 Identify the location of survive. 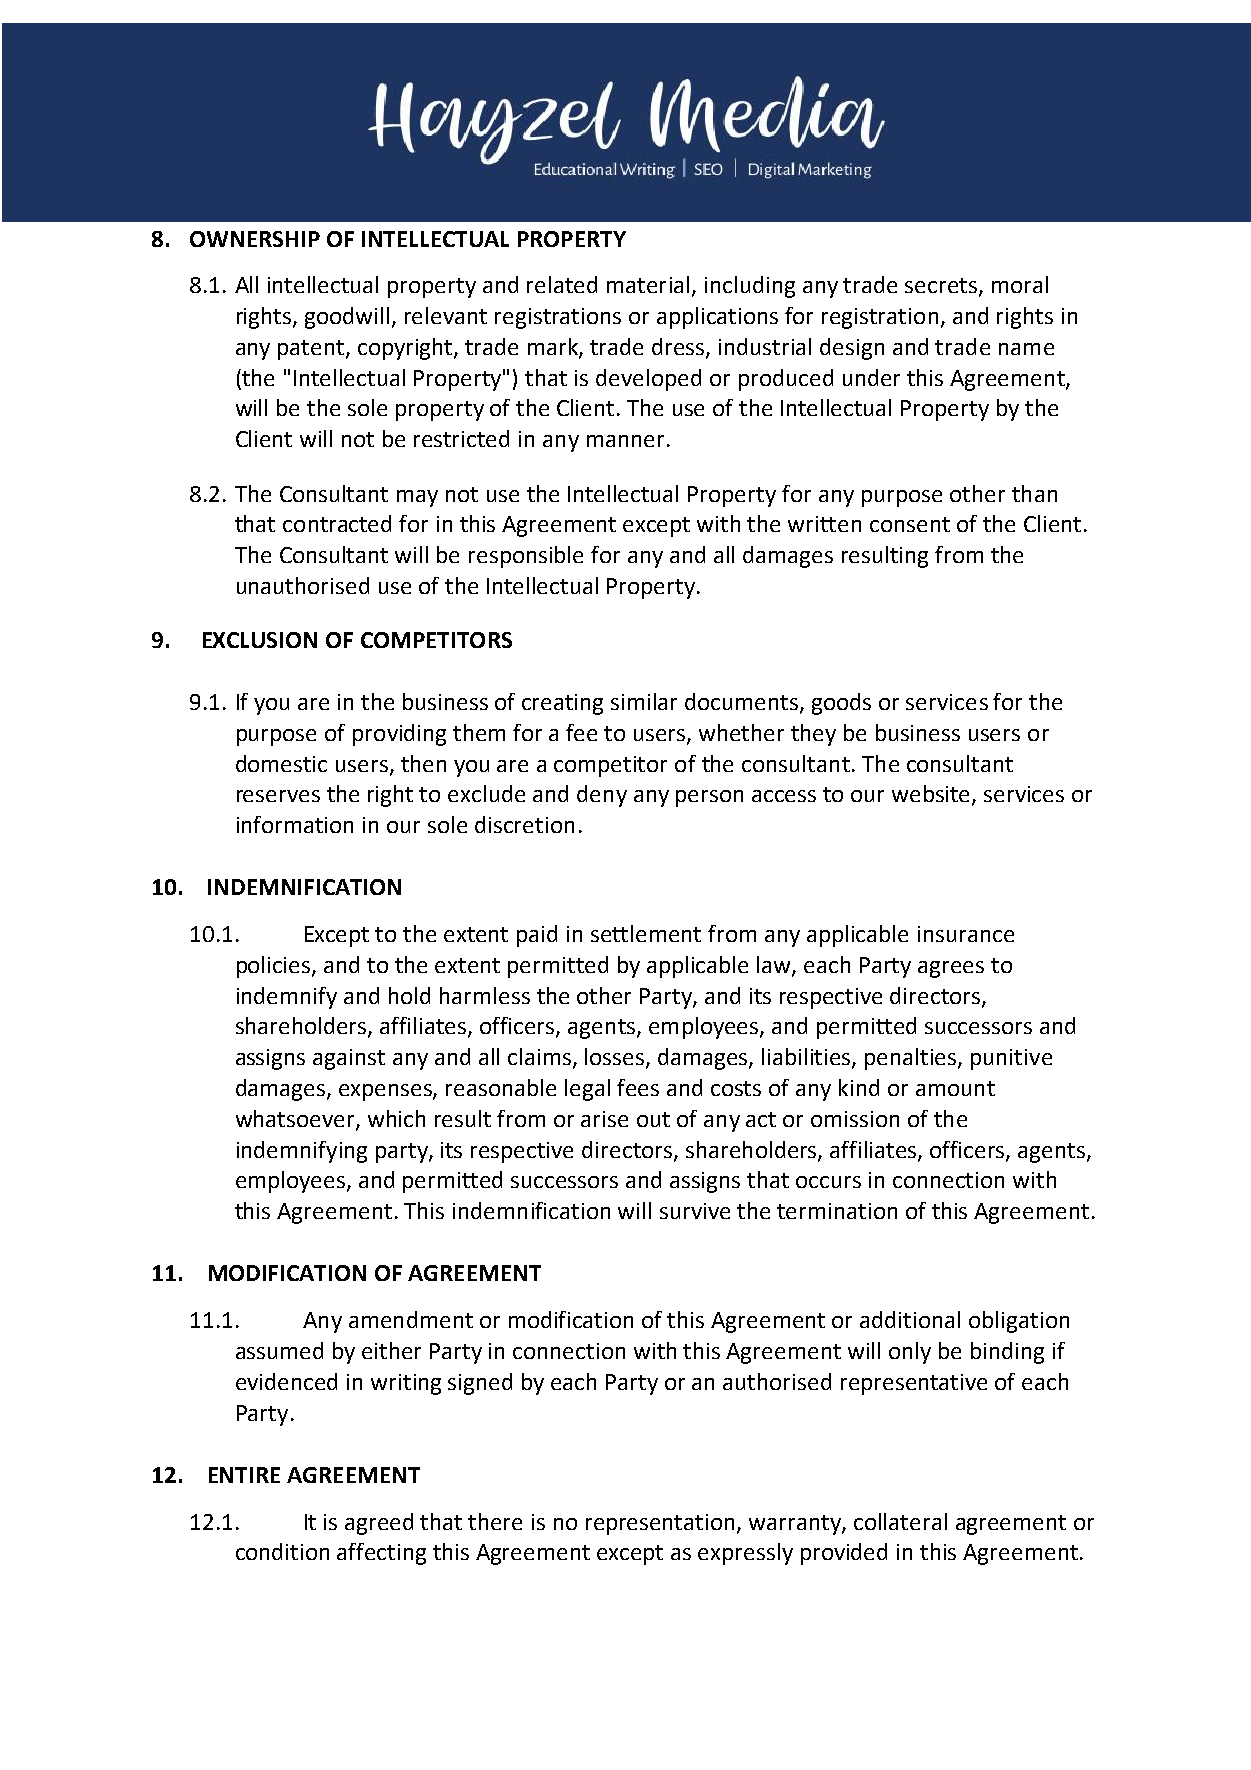
(695, 1211).
